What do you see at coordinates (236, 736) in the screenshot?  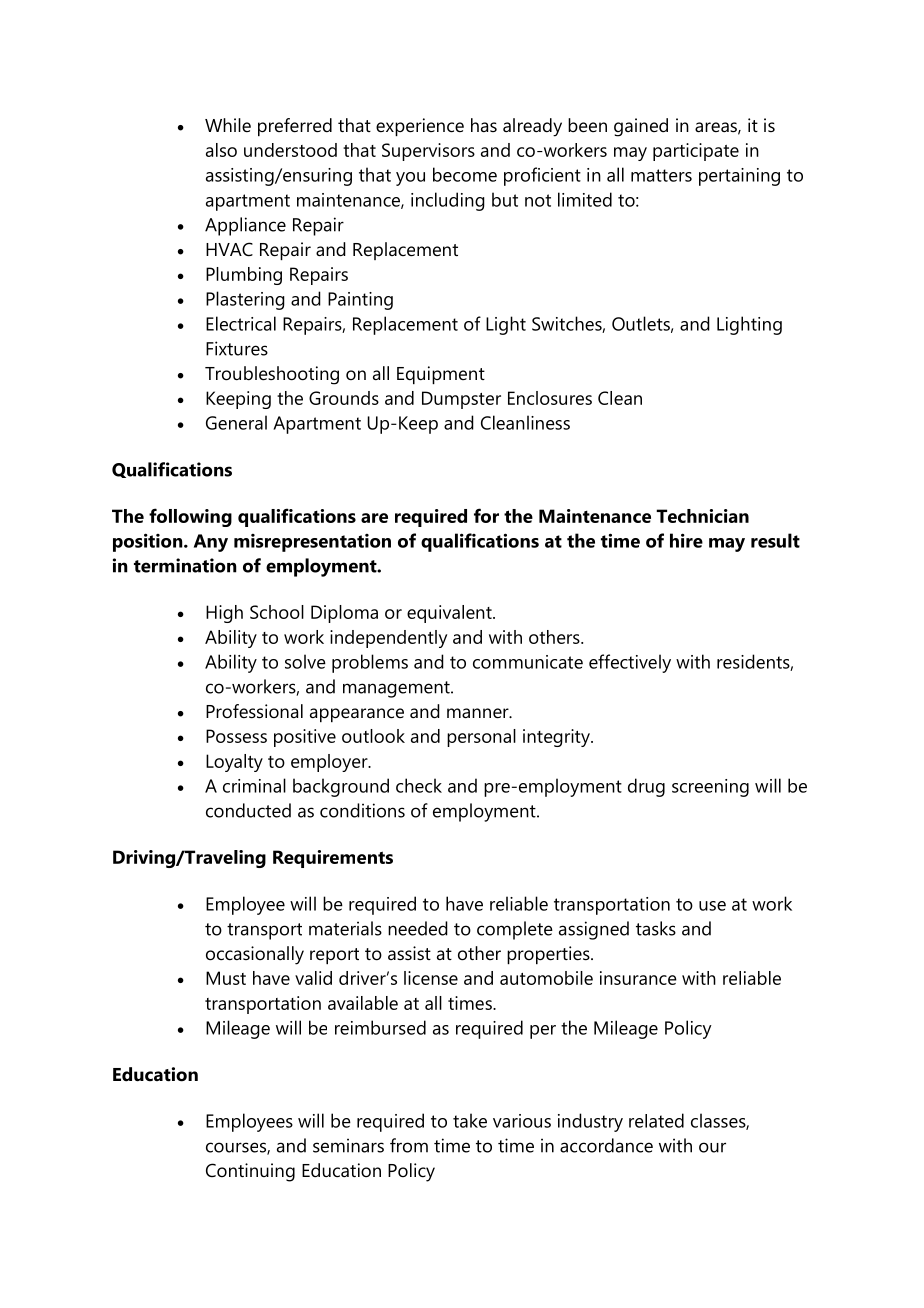 I see `Possess` at bounding box center [236, 736].
